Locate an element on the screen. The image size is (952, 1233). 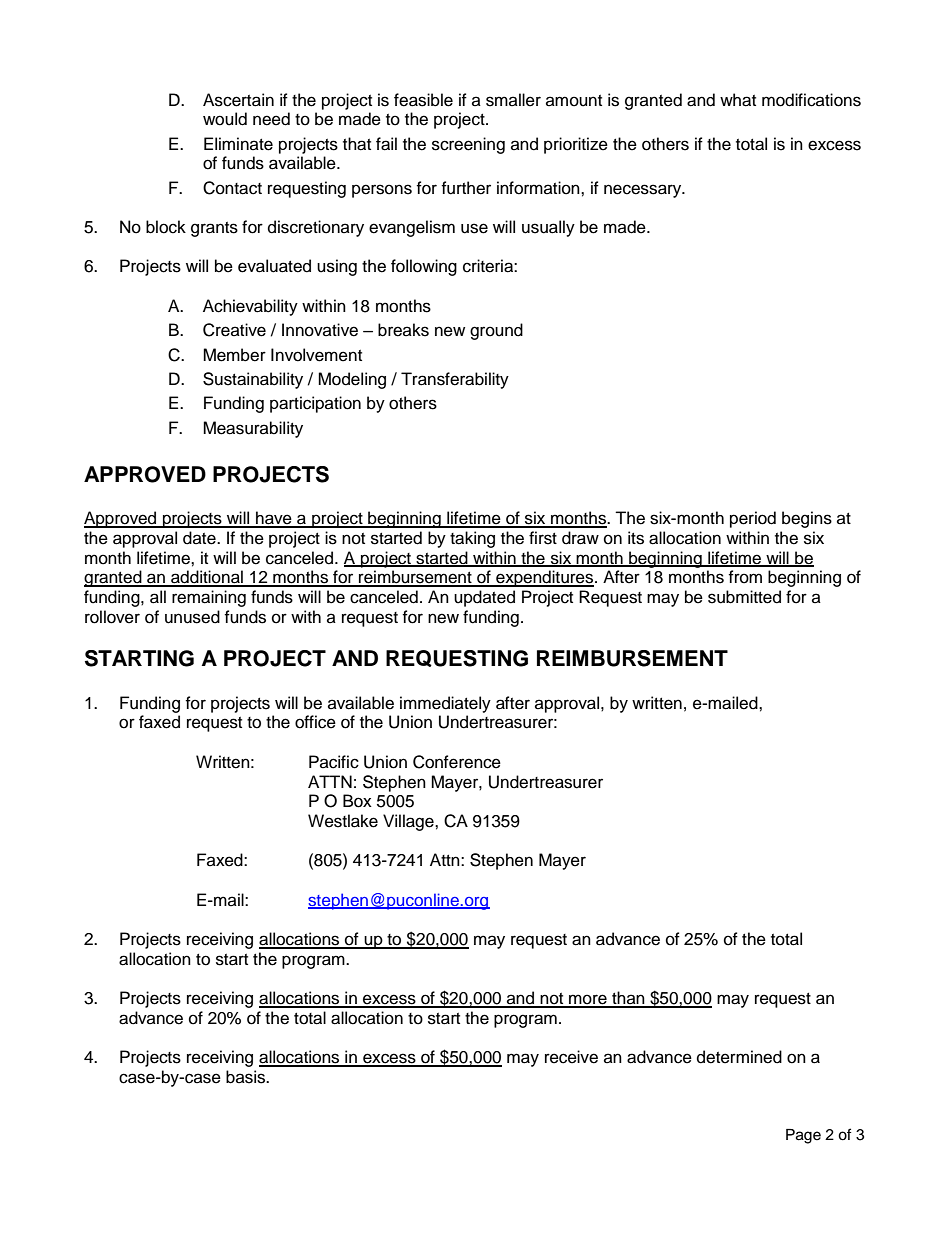
screening is located at coordinates (468, 145).
